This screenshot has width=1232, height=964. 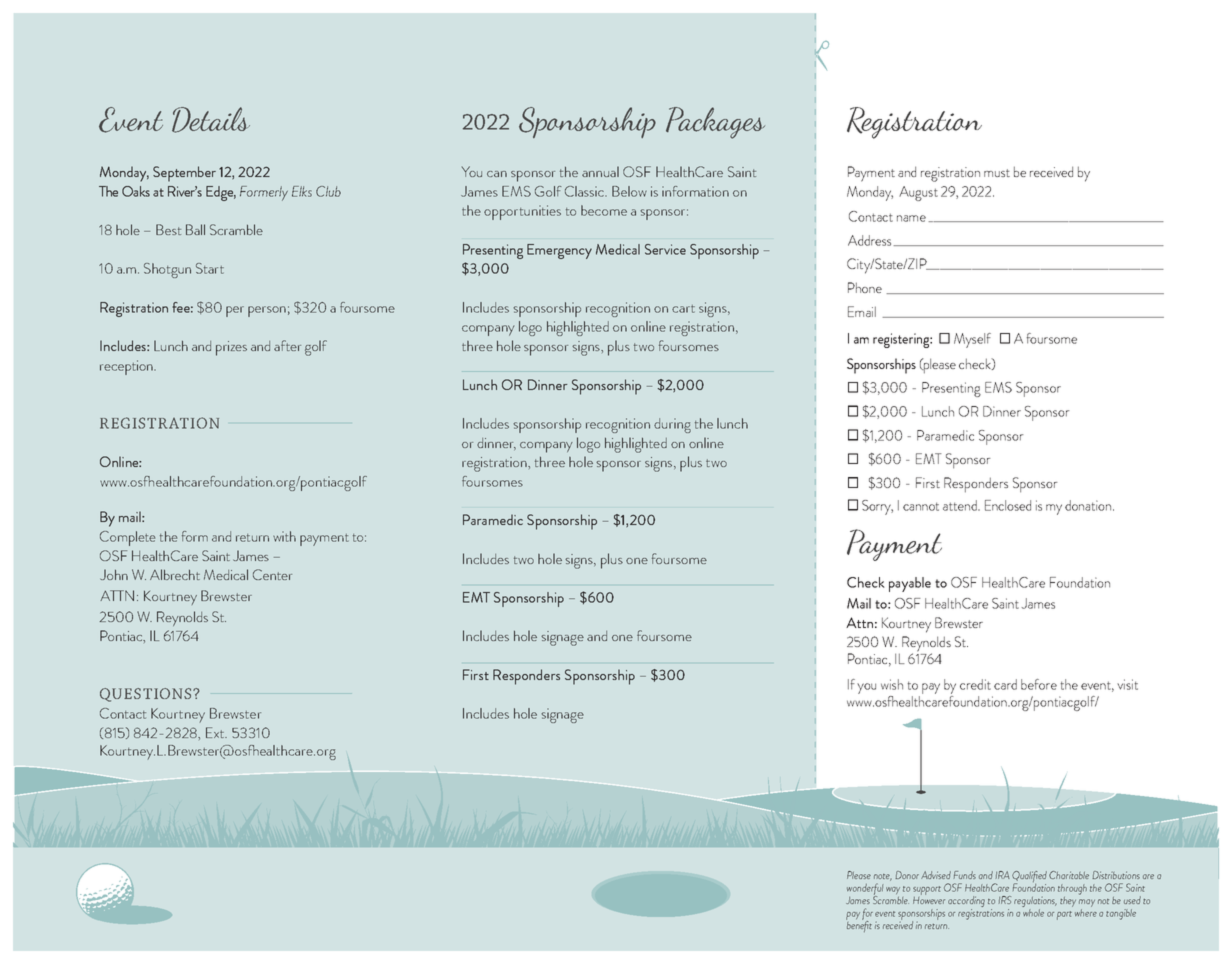 I want to click on during, so click(x=672, y=425).
